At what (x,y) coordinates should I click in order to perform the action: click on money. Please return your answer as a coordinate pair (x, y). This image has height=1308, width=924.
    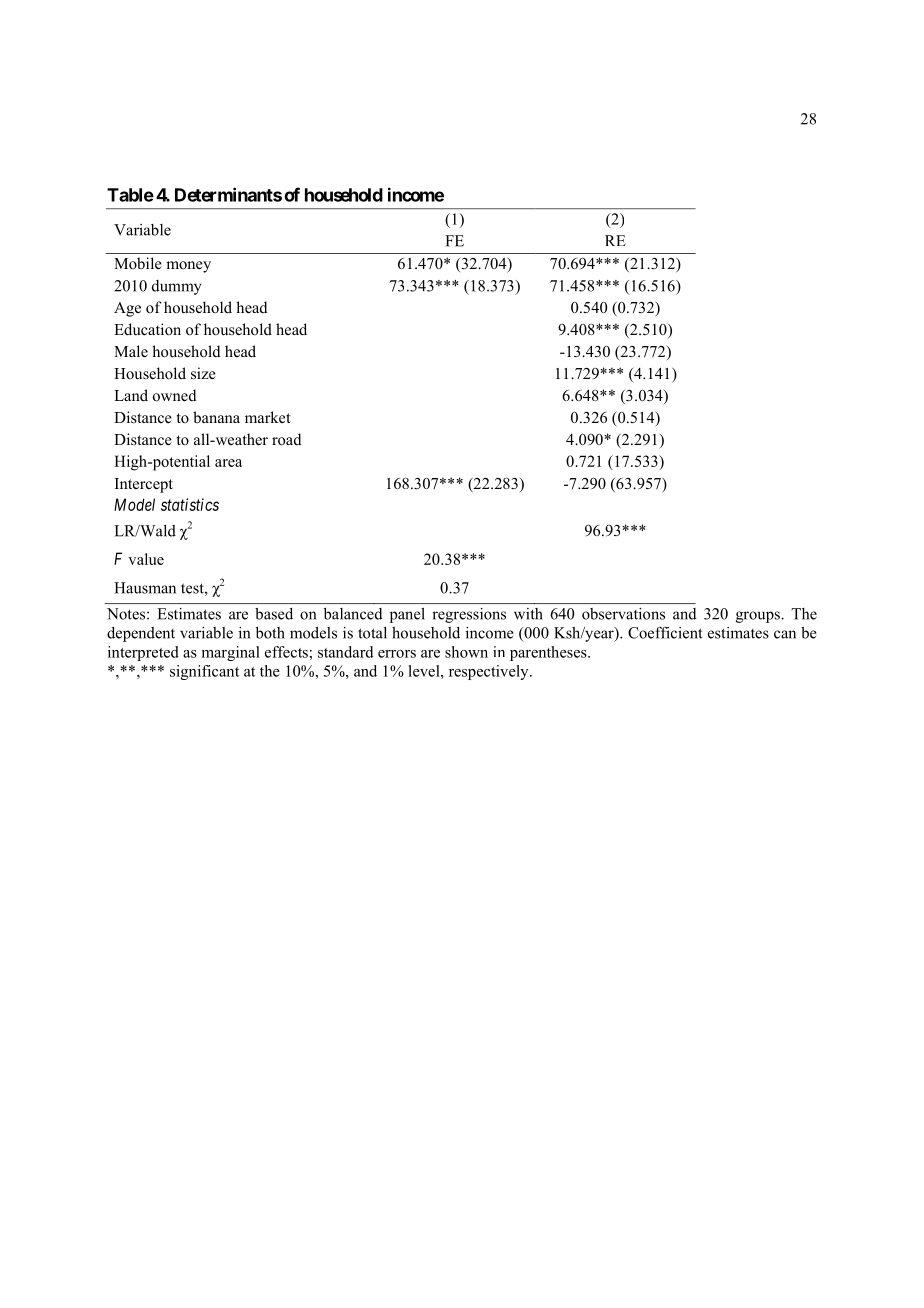
    Looking at the image, I should click on (188, 267).
